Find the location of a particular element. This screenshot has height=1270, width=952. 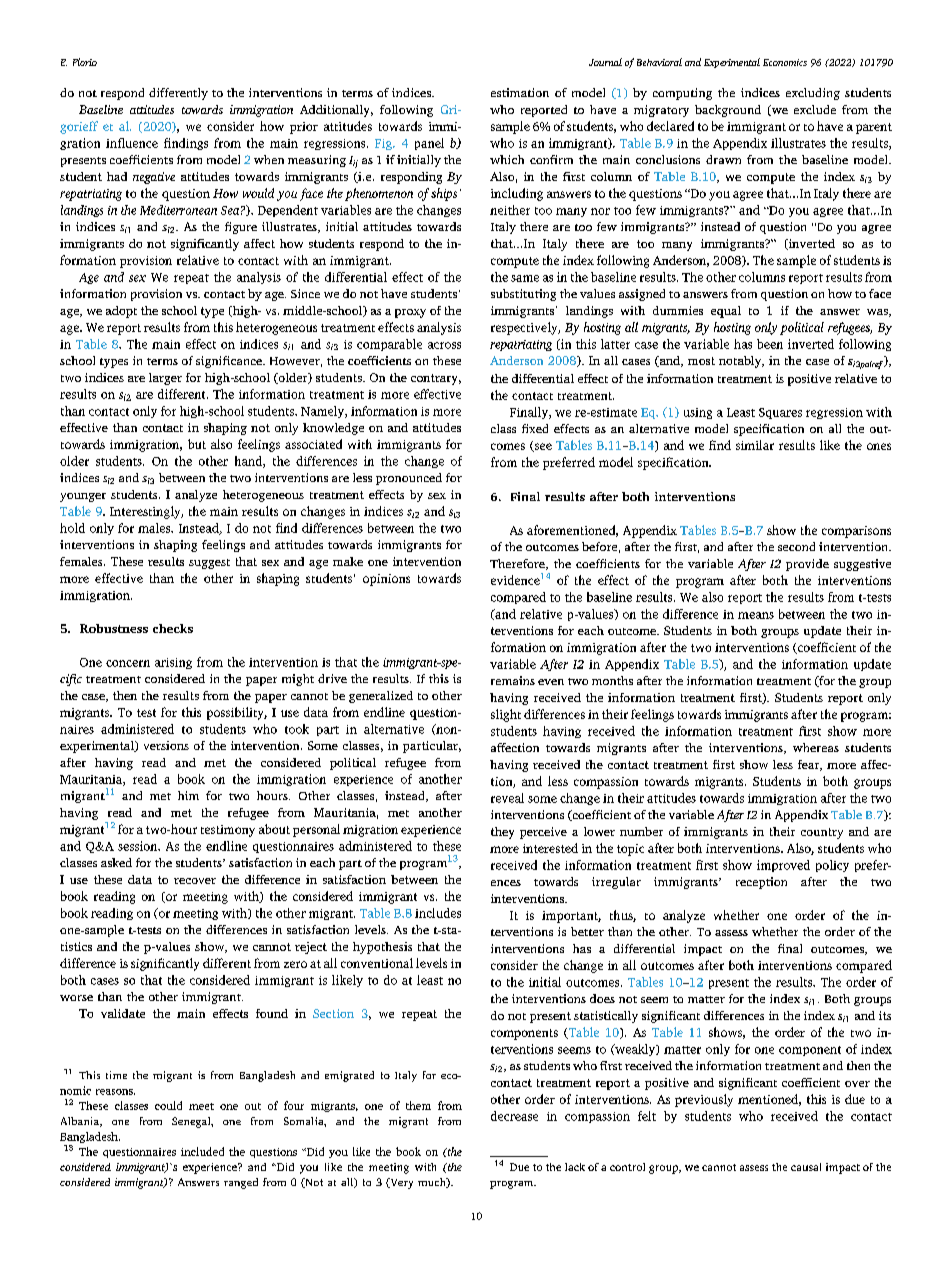

included is located at coordinates (202, 1151).
